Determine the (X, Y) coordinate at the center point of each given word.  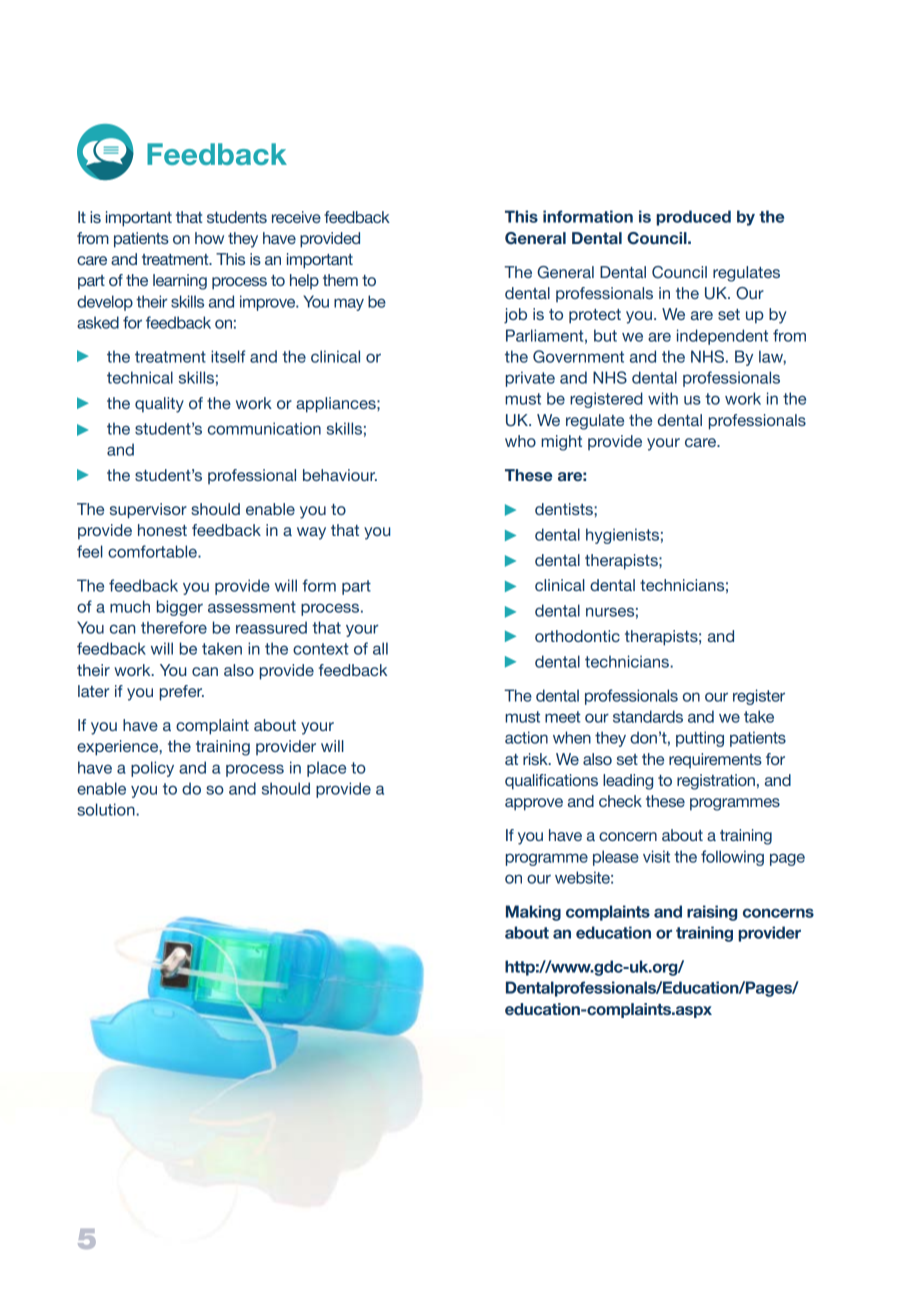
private (530, 379)
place (326, 769)
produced (693, 218)
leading (628, 782)
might (561, 443)
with (663, 398)
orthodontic (577, 636)
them (340, 280)
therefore (174, 627)
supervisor (148, 511)
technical (140, 377)
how (209, 238)
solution (107, 809)
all (380, 648)
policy (152, 769)
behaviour (340, 475)
